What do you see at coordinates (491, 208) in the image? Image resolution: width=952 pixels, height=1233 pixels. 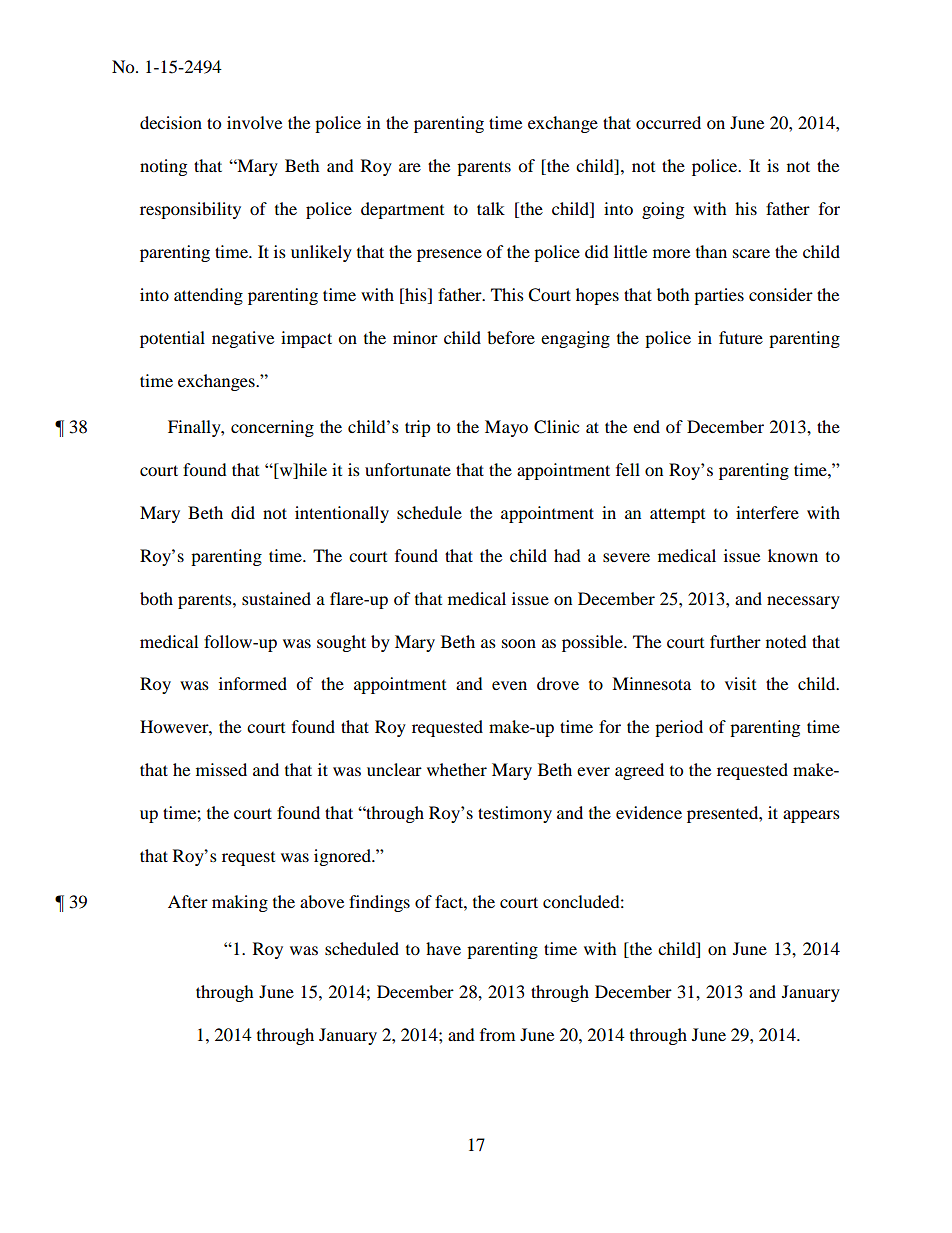 I see `talk` at bounding box center [491, 208].
